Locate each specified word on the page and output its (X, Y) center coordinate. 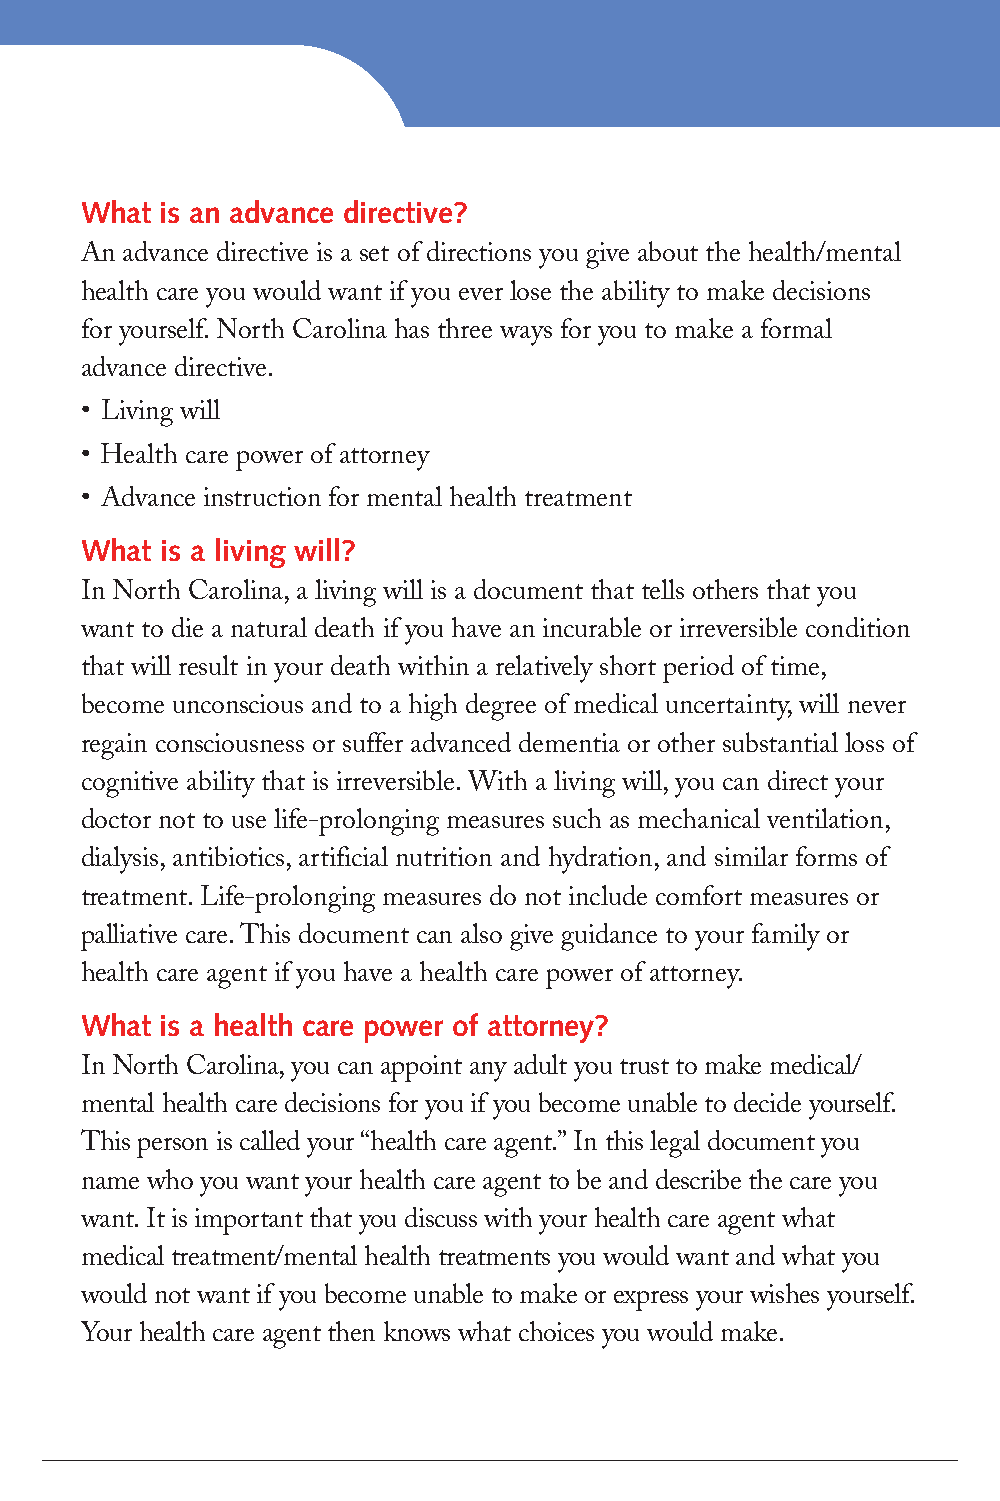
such (577, 818)
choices (556, 1331)
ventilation (825, 818)
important (249, 1221)
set (374, 253)
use (249, 822)
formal (796, 328)
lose (530, 290)
